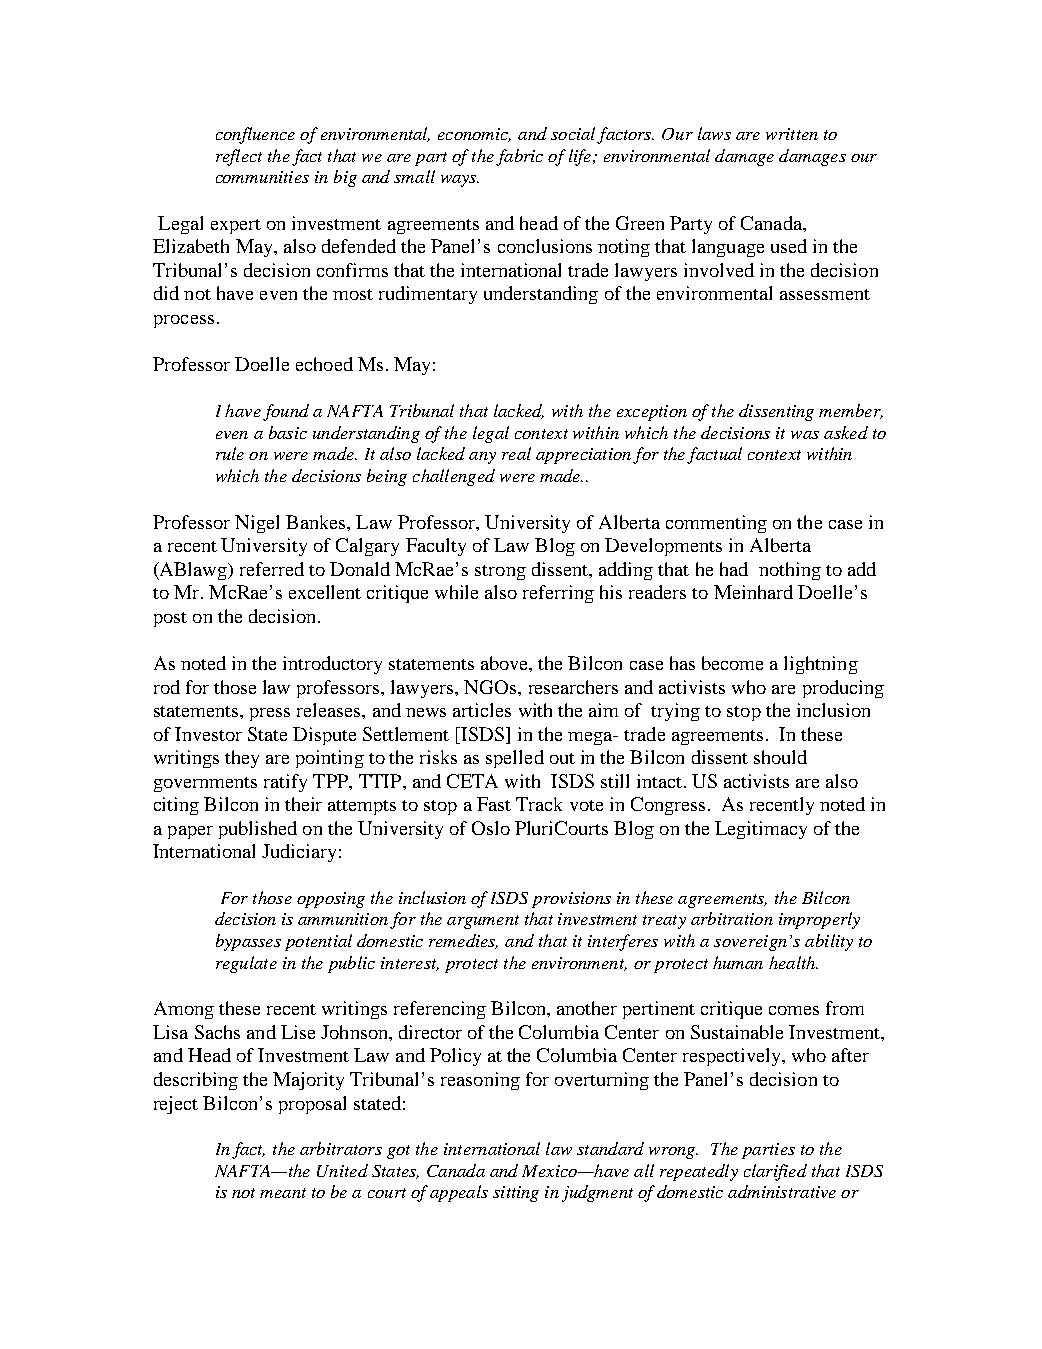  I want to click on meant, so click(283, 1193).
